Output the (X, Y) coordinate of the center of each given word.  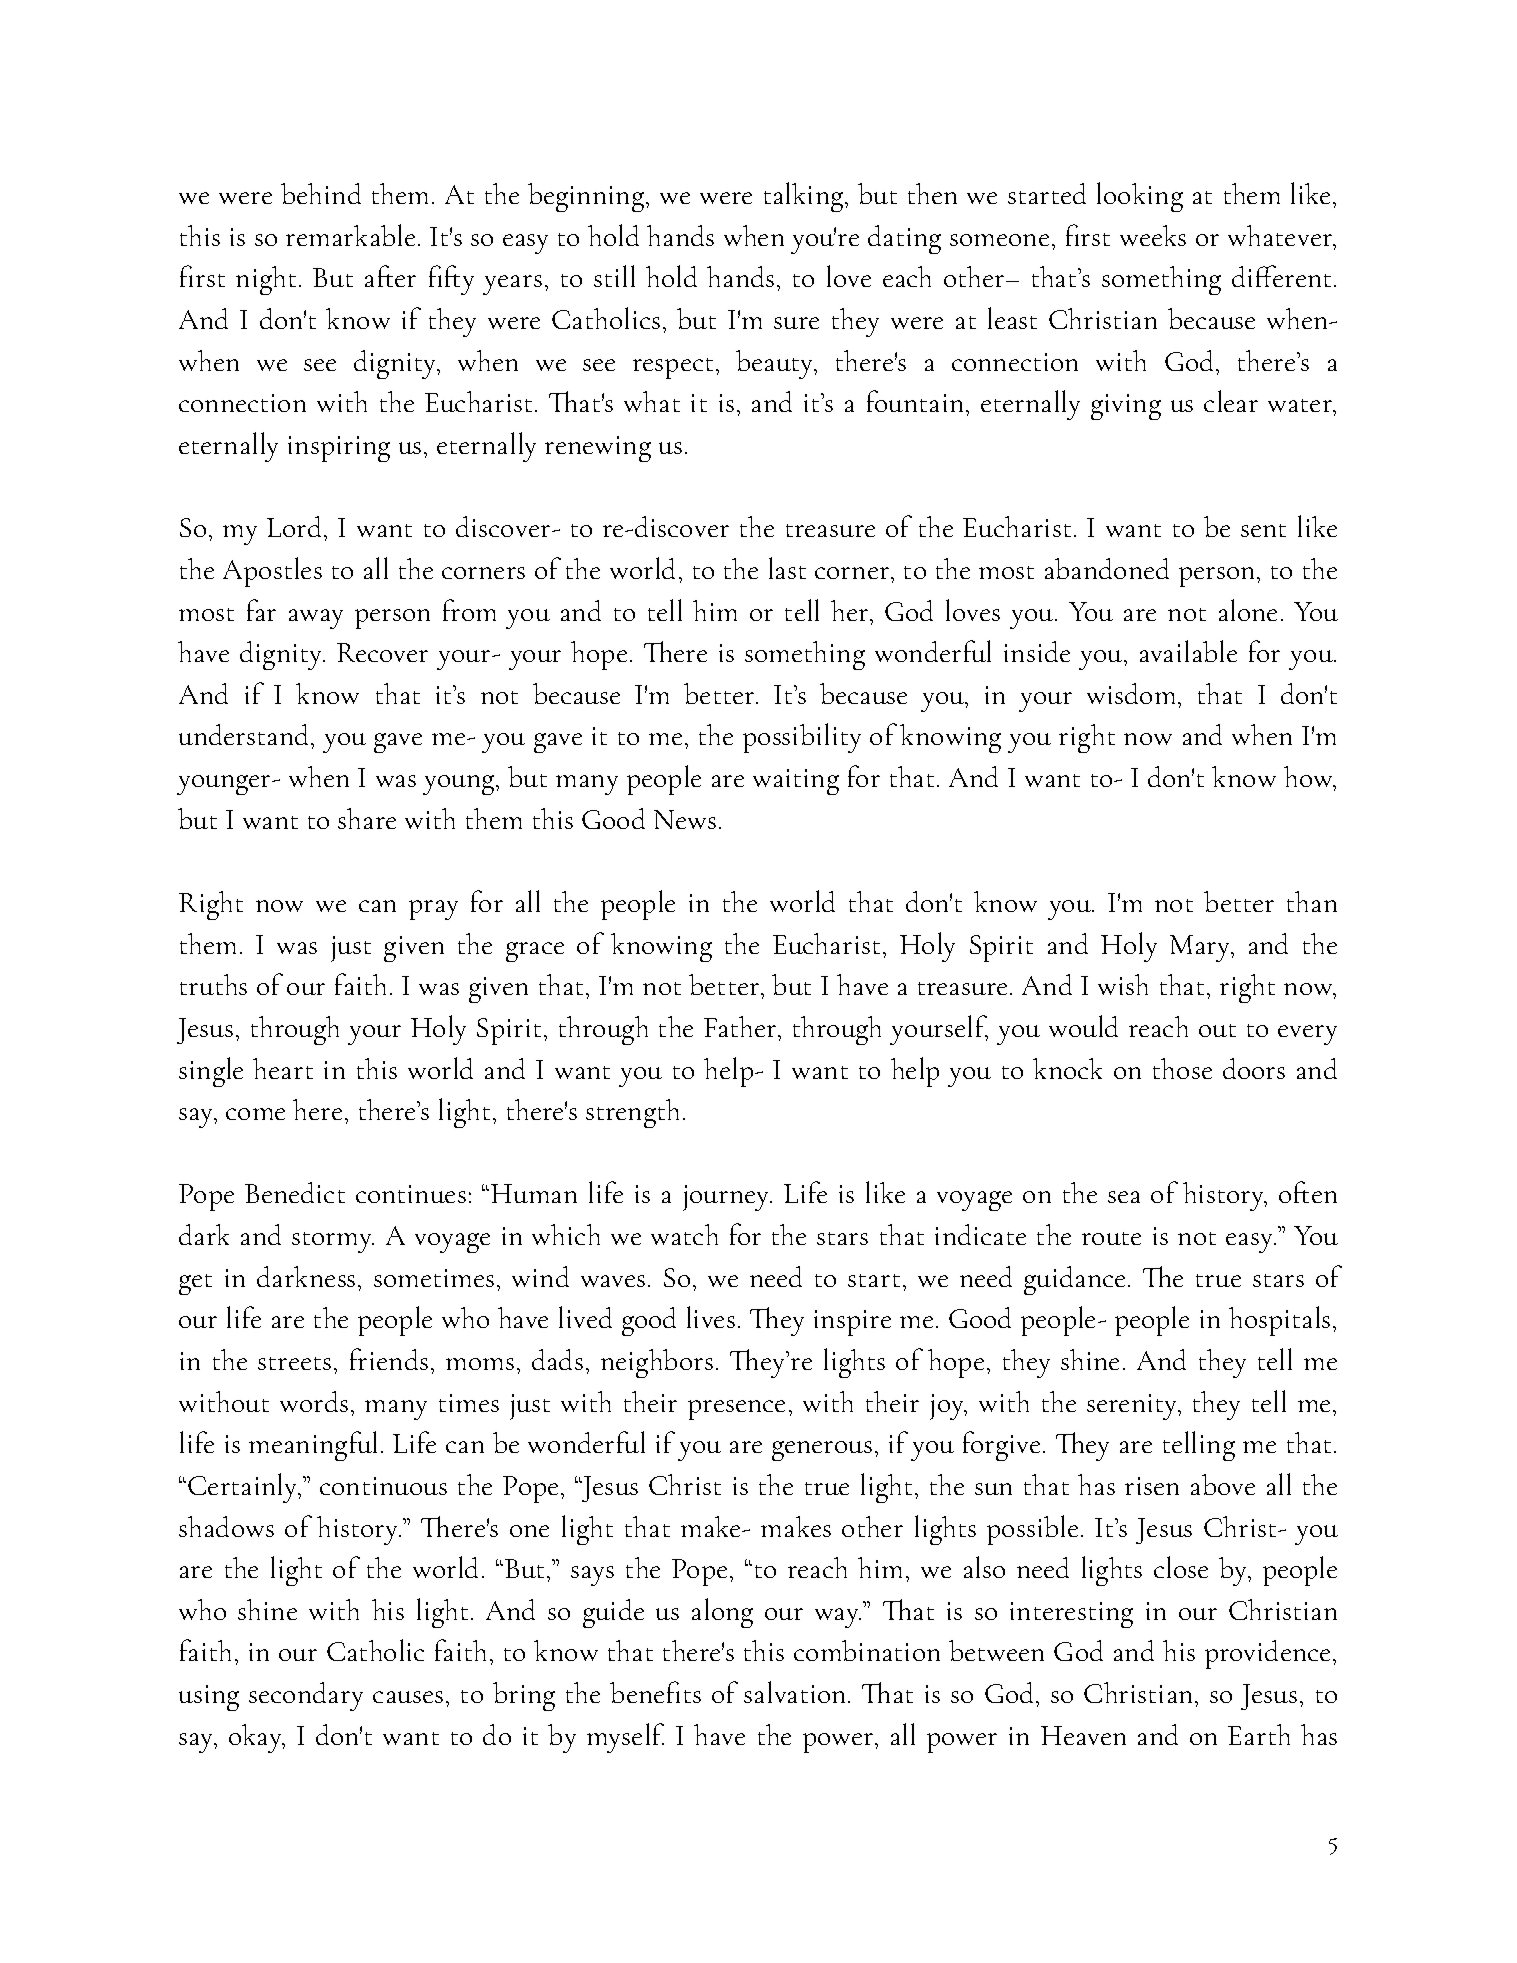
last (787, 568)
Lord (296, 526)
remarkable (350, 235)
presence (736, 1410)
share (367, 818)
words (314, 1401)
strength (632, 1113)
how (1310, 778)
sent (1263, 530)
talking (805, 197)
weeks (1153, 235)
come (255, 1114)
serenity (1133, 1407)
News (685, 819)
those (1182, 1068)
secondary (306, 1696)
